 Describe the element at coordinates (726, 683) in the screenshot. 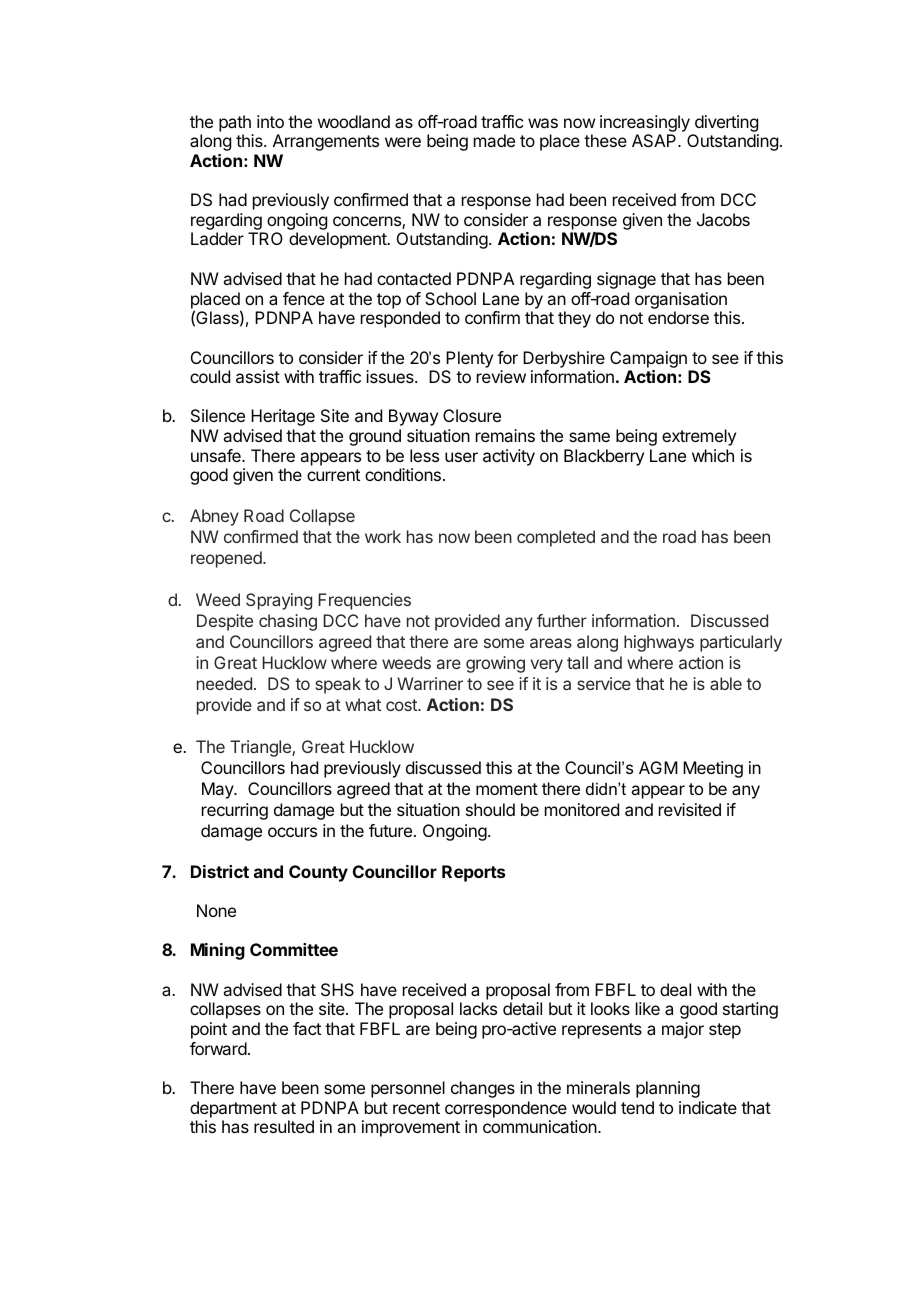

I see `able` at that location.
